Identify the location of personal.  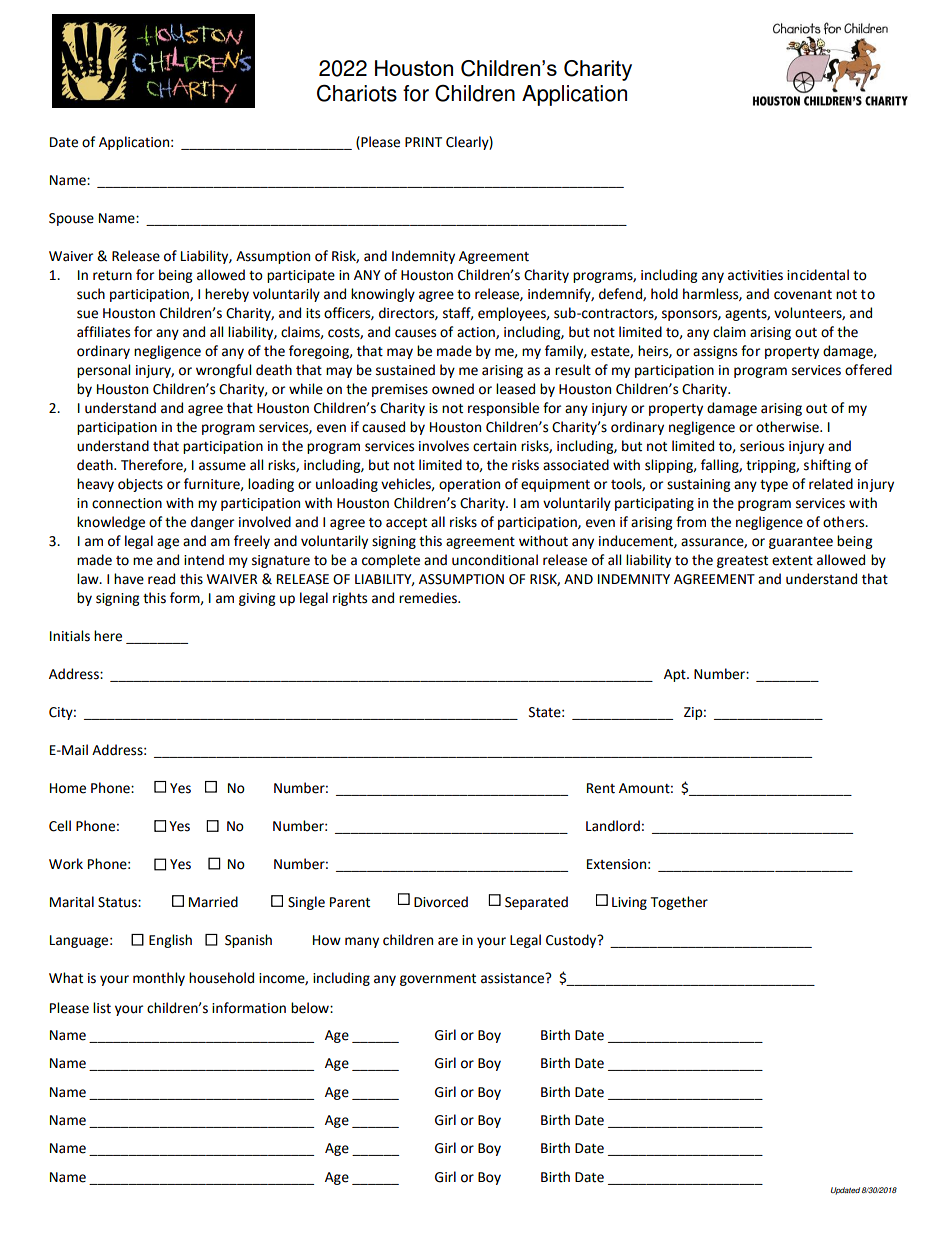
(103, 371).
